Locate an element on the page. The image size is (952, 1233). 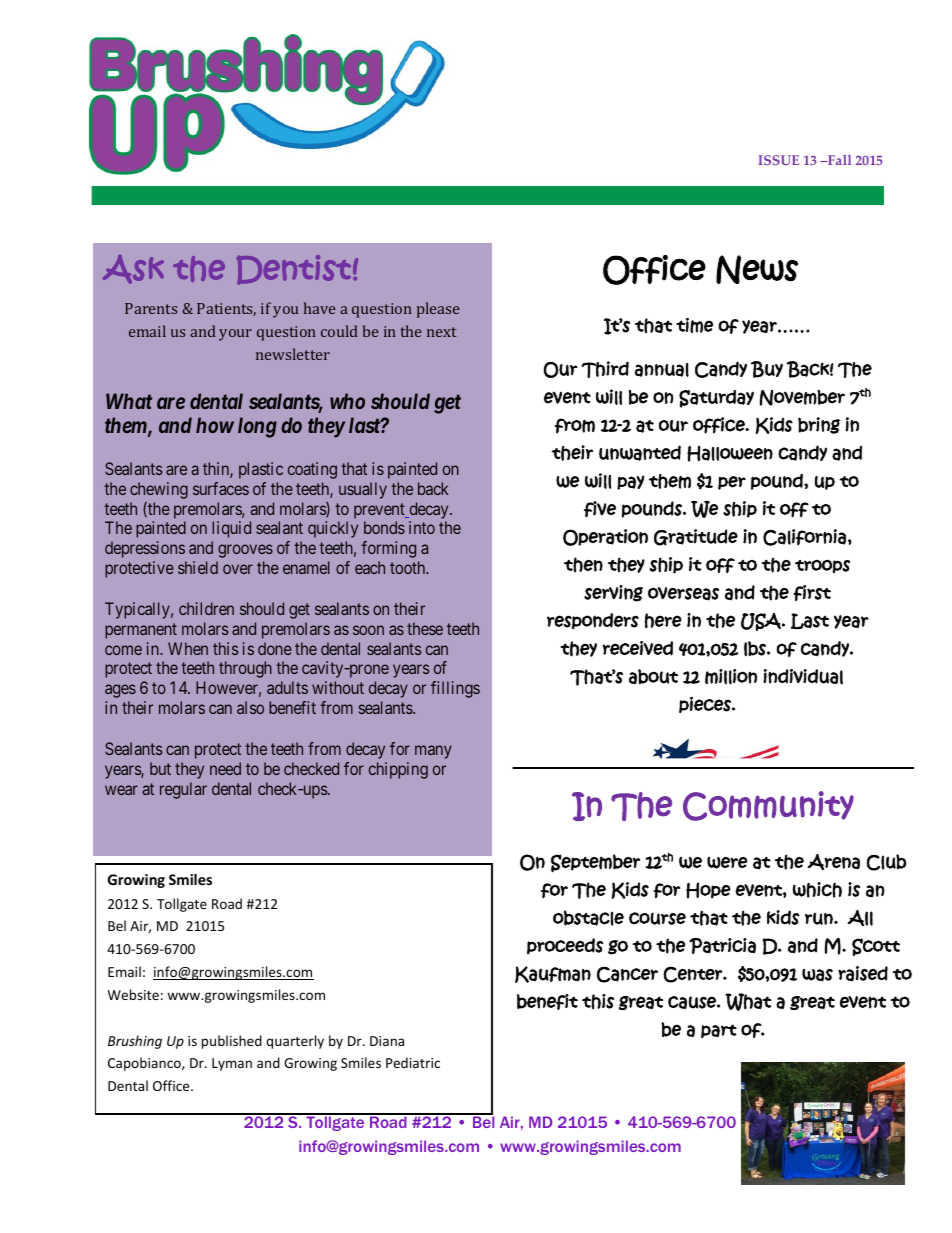
please is located at coordinates (438, 310).
